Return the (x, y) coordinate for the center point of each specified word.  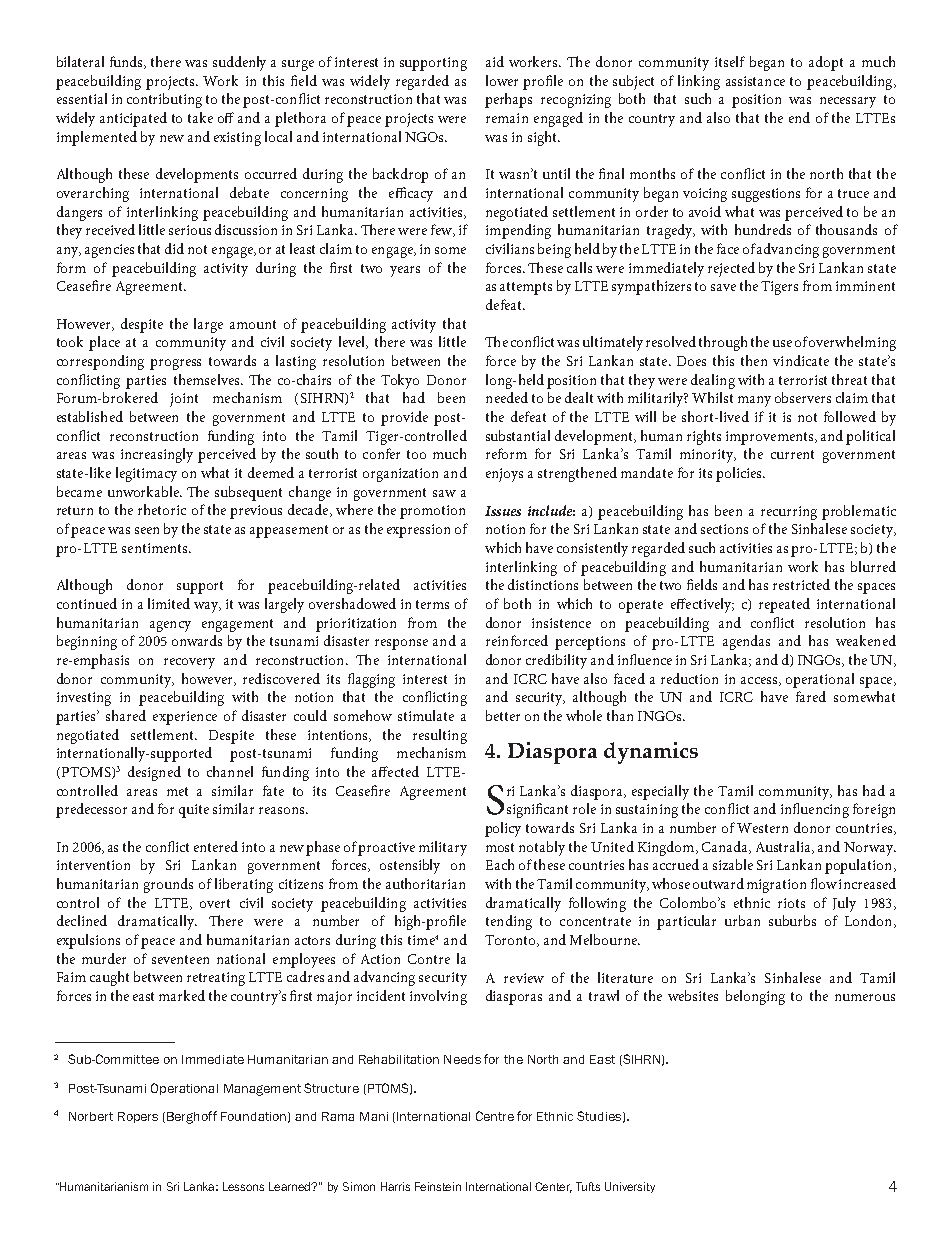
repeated (784, 605)
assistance (755, 81)
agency (170, 626)
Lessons (243, 1186)
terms (432, 604)
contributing (164, 100)
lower (502, 80)
